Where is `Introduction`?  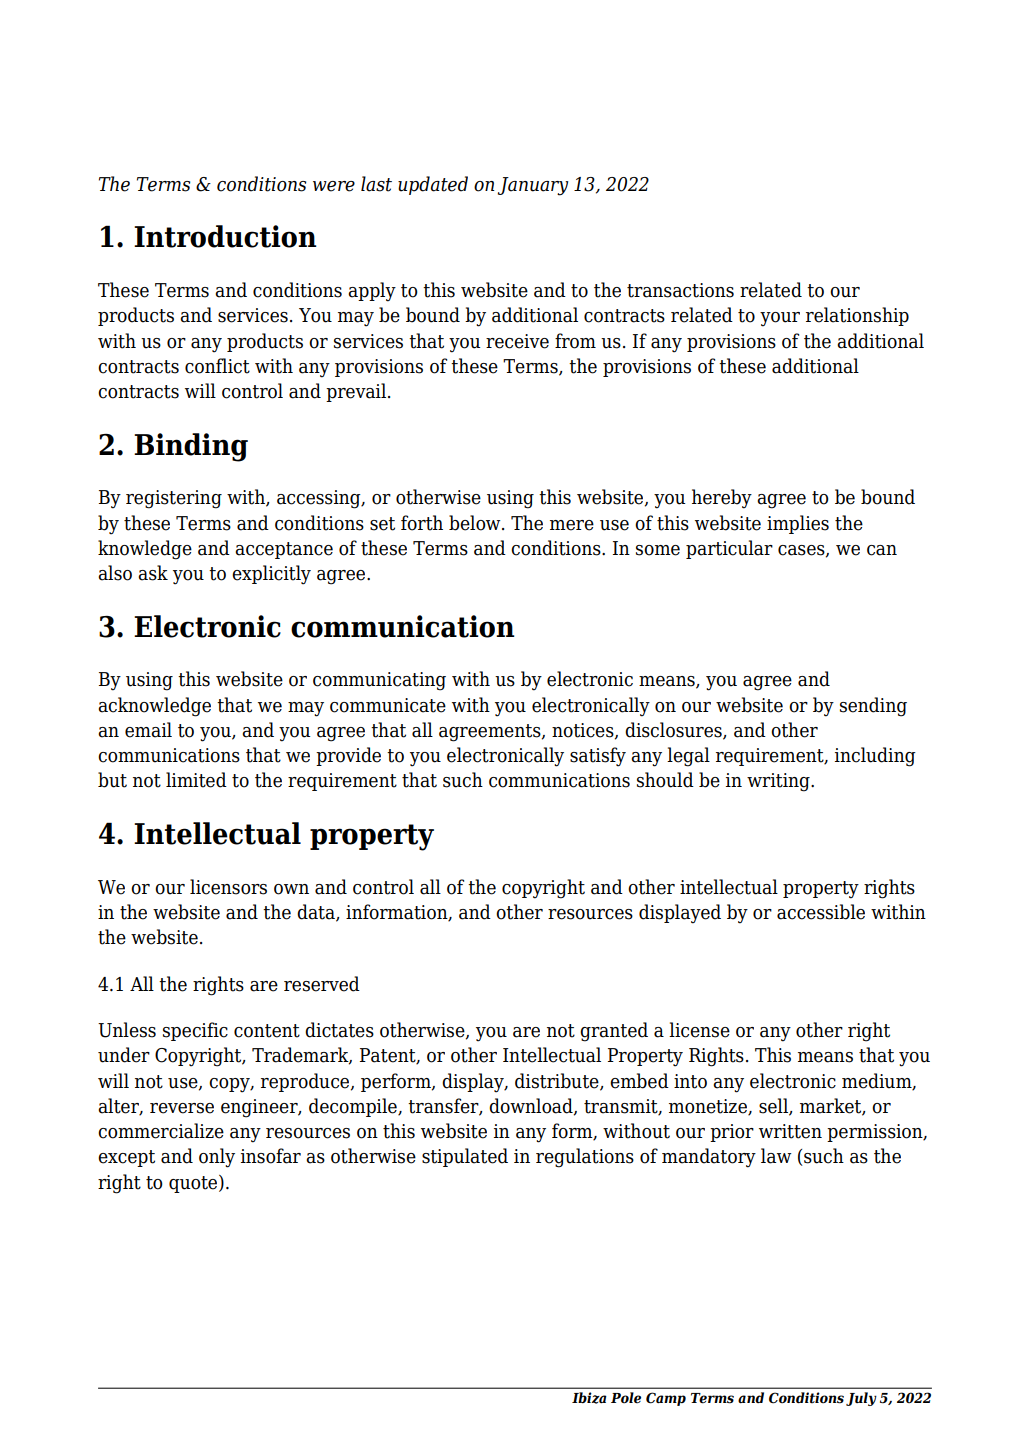 Introduction is located at coordinates (225, 236).
